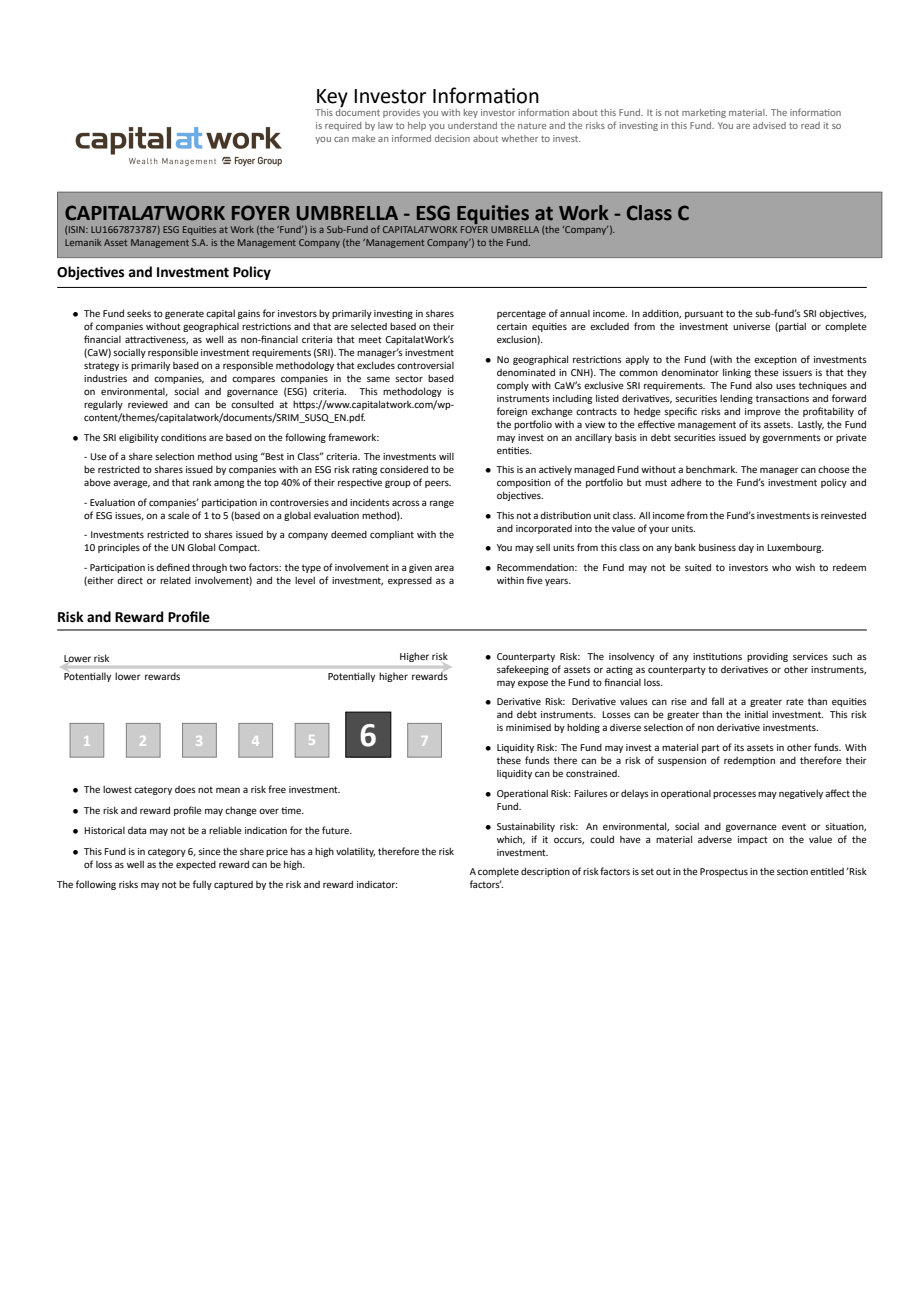  Describe the element at coordinates (472, 125) in the screenshot. I see `understand` at that location.
